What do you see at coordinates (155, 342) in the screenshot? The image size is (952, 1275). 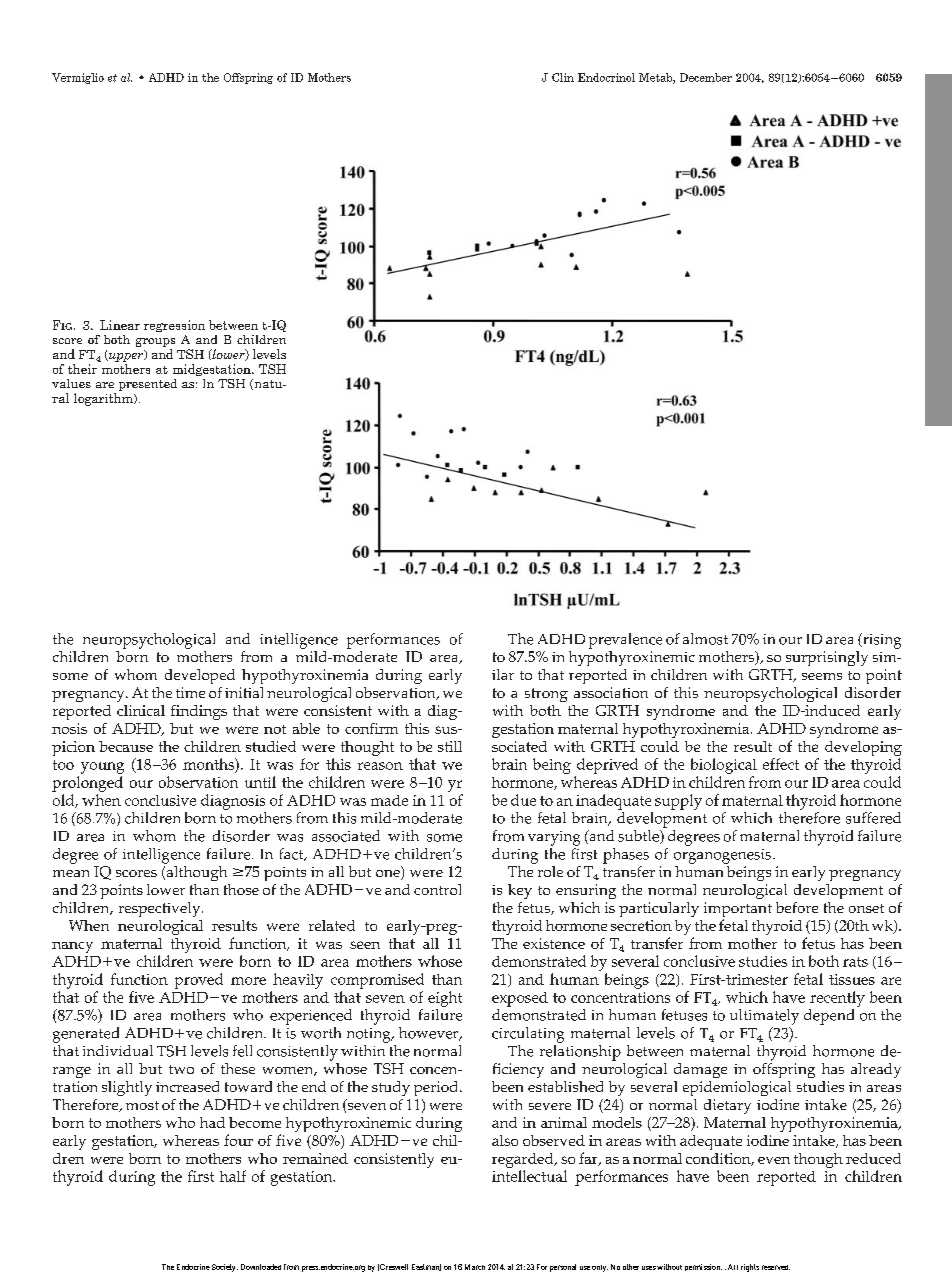 I see `groups` at bounding box center [155, 342].
